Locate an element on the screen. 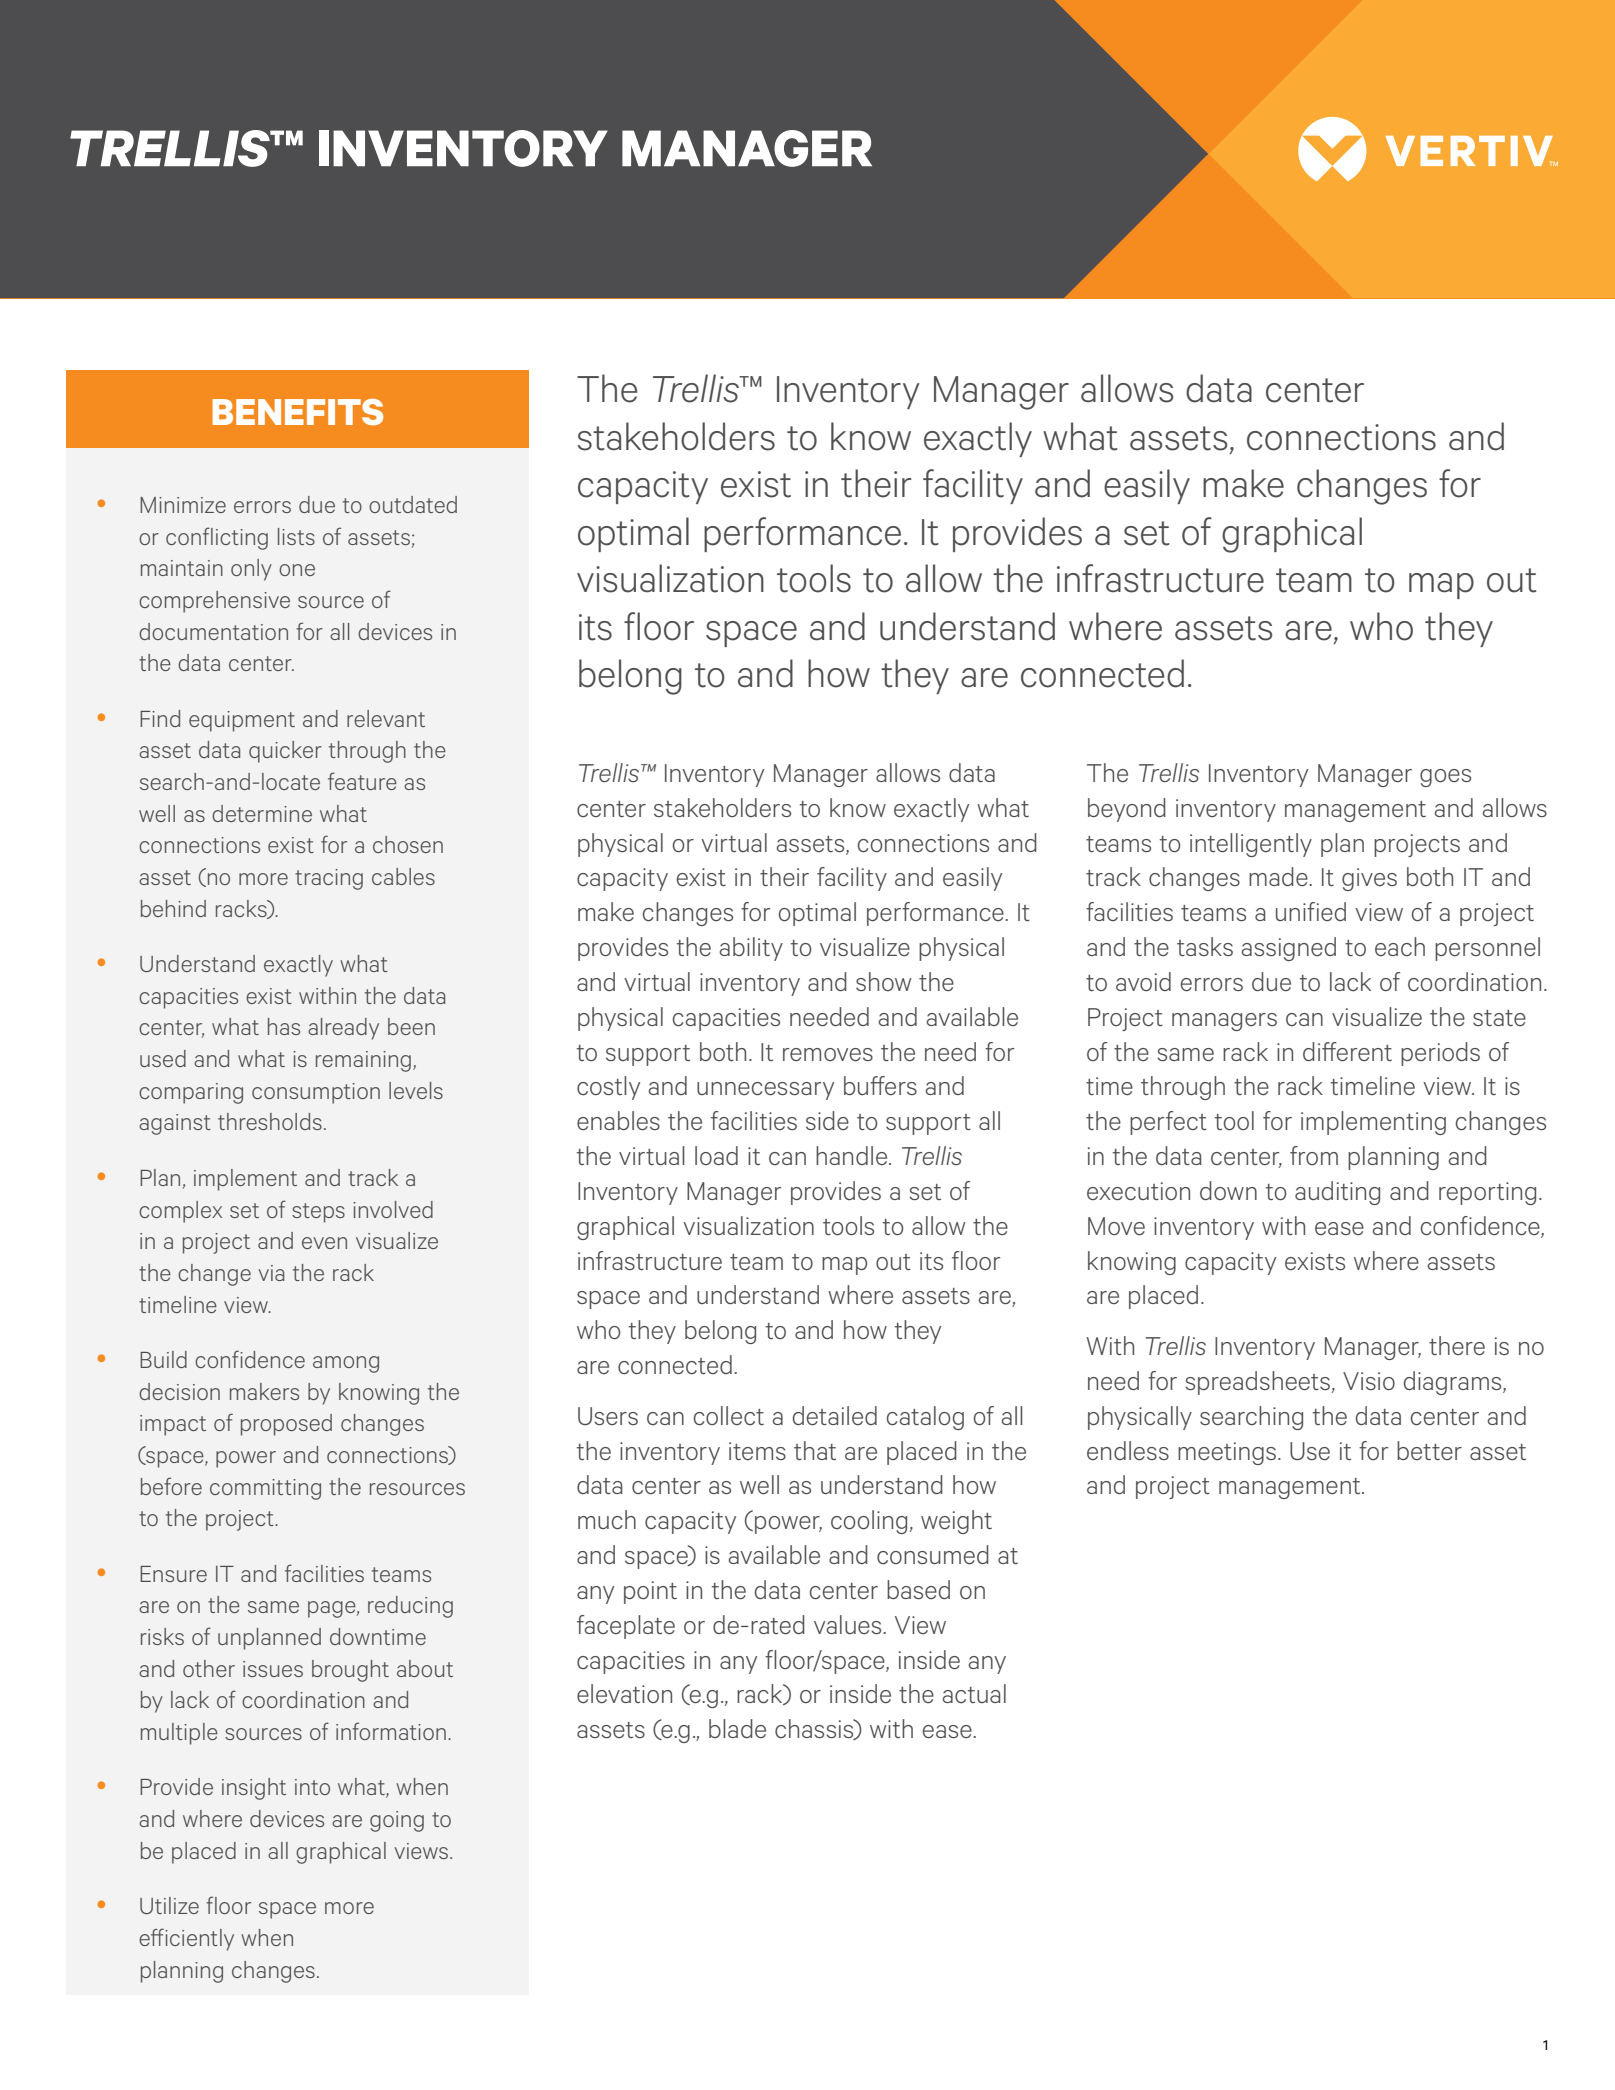 The height and width of the screenshot is (2090, 1615). handle is located at coordinates (853, 1155).
